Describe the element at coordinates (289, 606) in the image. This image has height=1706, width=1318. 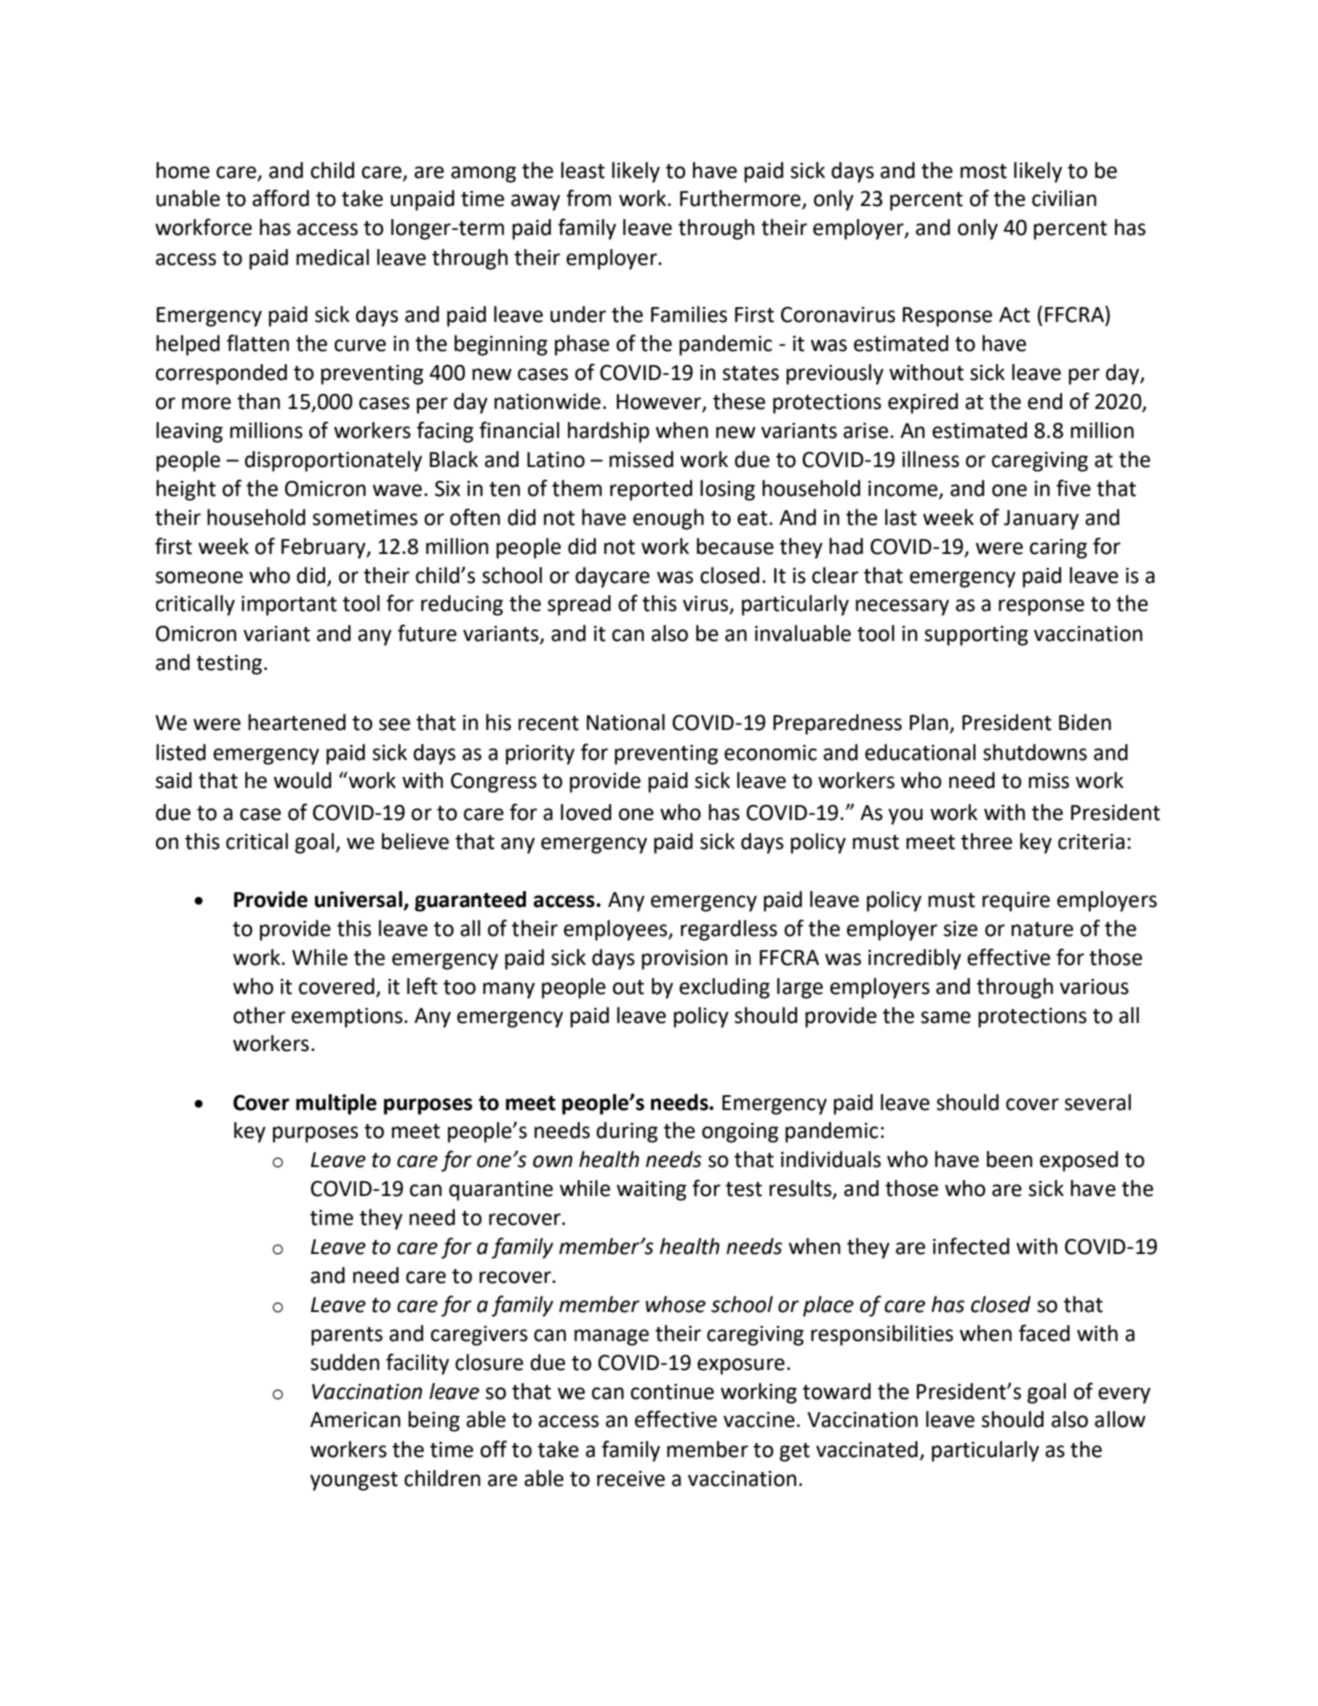
I see `important` at that location.
